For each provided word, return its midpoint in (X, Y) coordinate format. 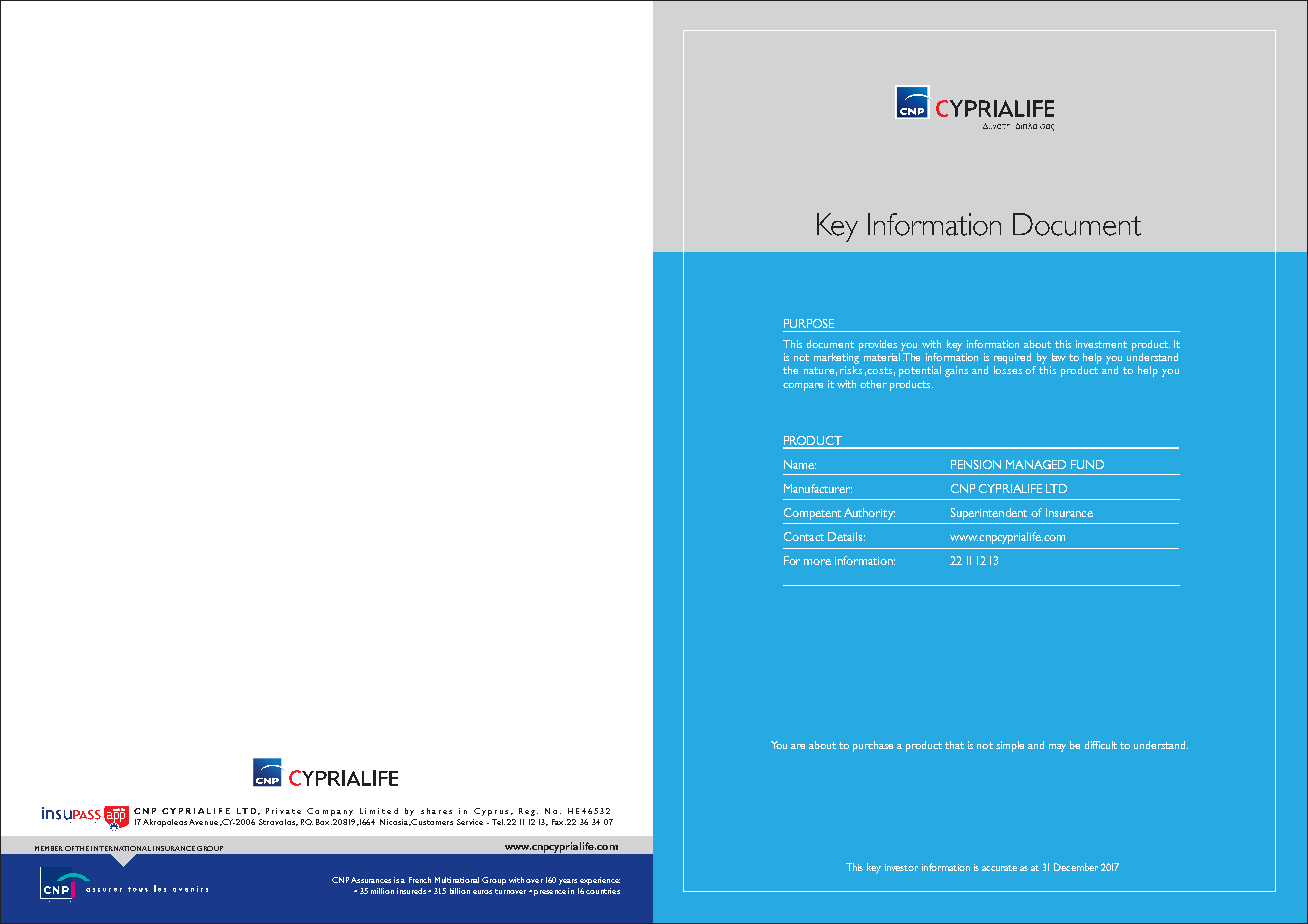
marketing (836, 358)
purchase (873, 746)
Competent (812, 514)
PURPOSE (809, 323)
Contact (804, 536)
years (568, 882)
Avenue (203, 822)
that (954, 745)
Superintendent (989, 514)
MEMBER (49, 848)
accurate (999, 868)
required (1012, 358)
